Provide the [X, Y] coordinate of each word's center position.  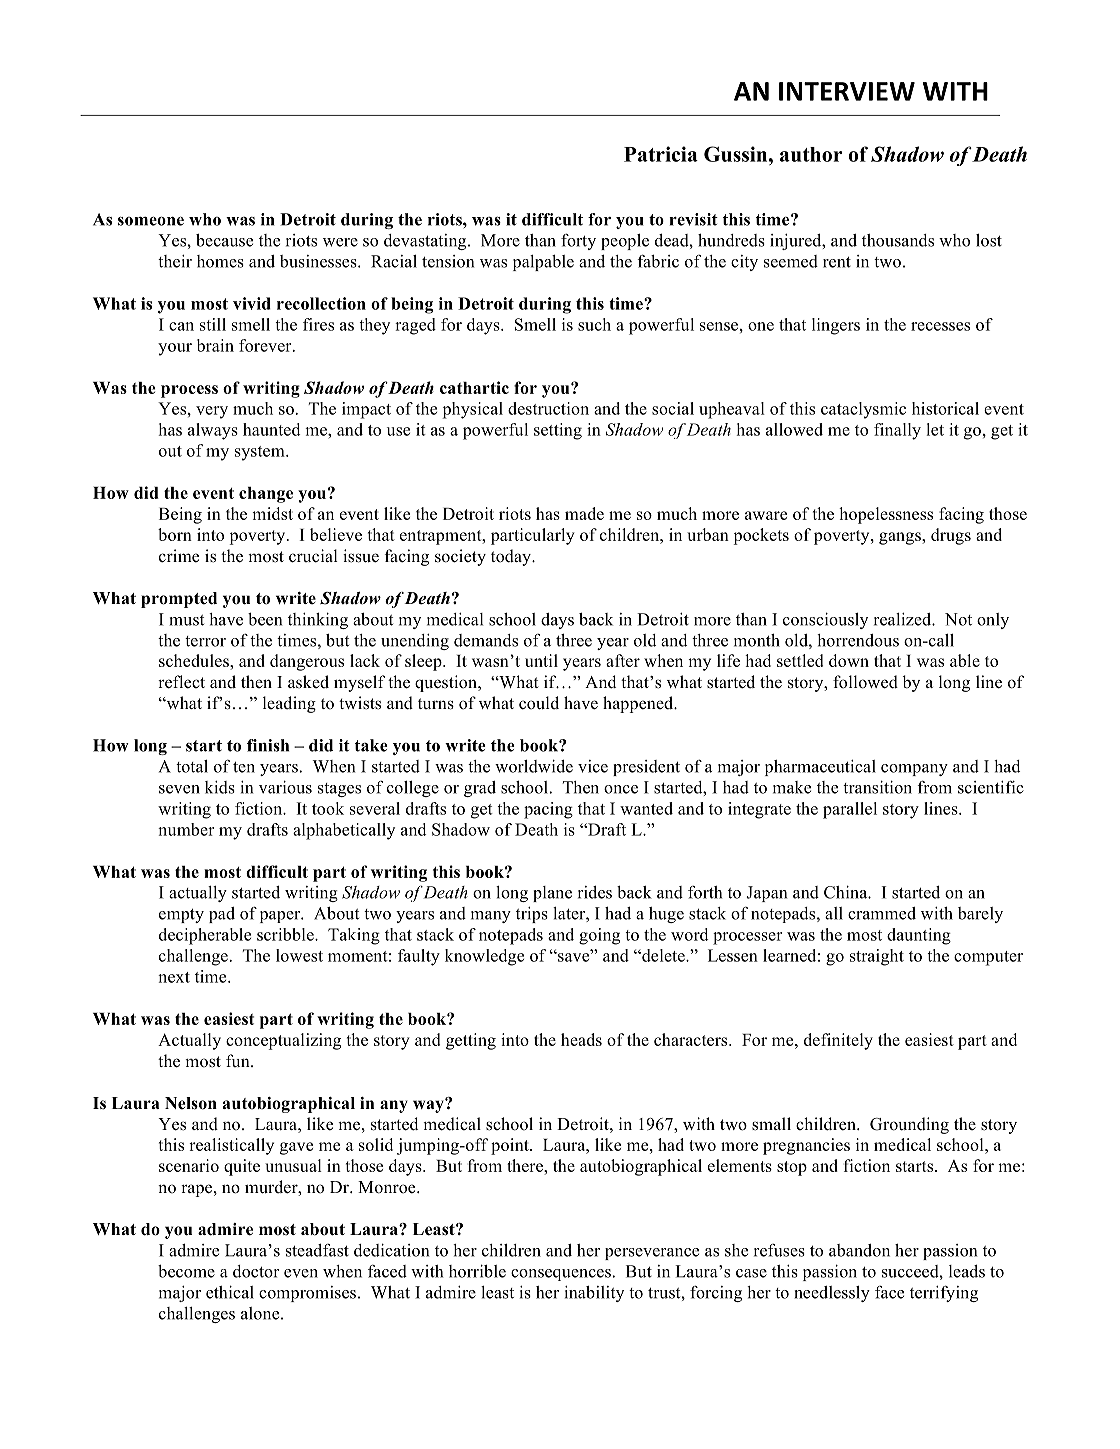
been [265, 619]
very [212, 412]
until [541, 660]
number [186, 829]
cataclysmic [863, 410]
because [224, 240]
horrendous [858, 640]
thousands [898, 240]
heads [581, 1039]
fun [239, 1060]
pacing [548, 810]
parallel [850, 810]
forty [578, 242]
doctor [256, 1271]
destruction [548, 408]
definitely [838, 1041]
